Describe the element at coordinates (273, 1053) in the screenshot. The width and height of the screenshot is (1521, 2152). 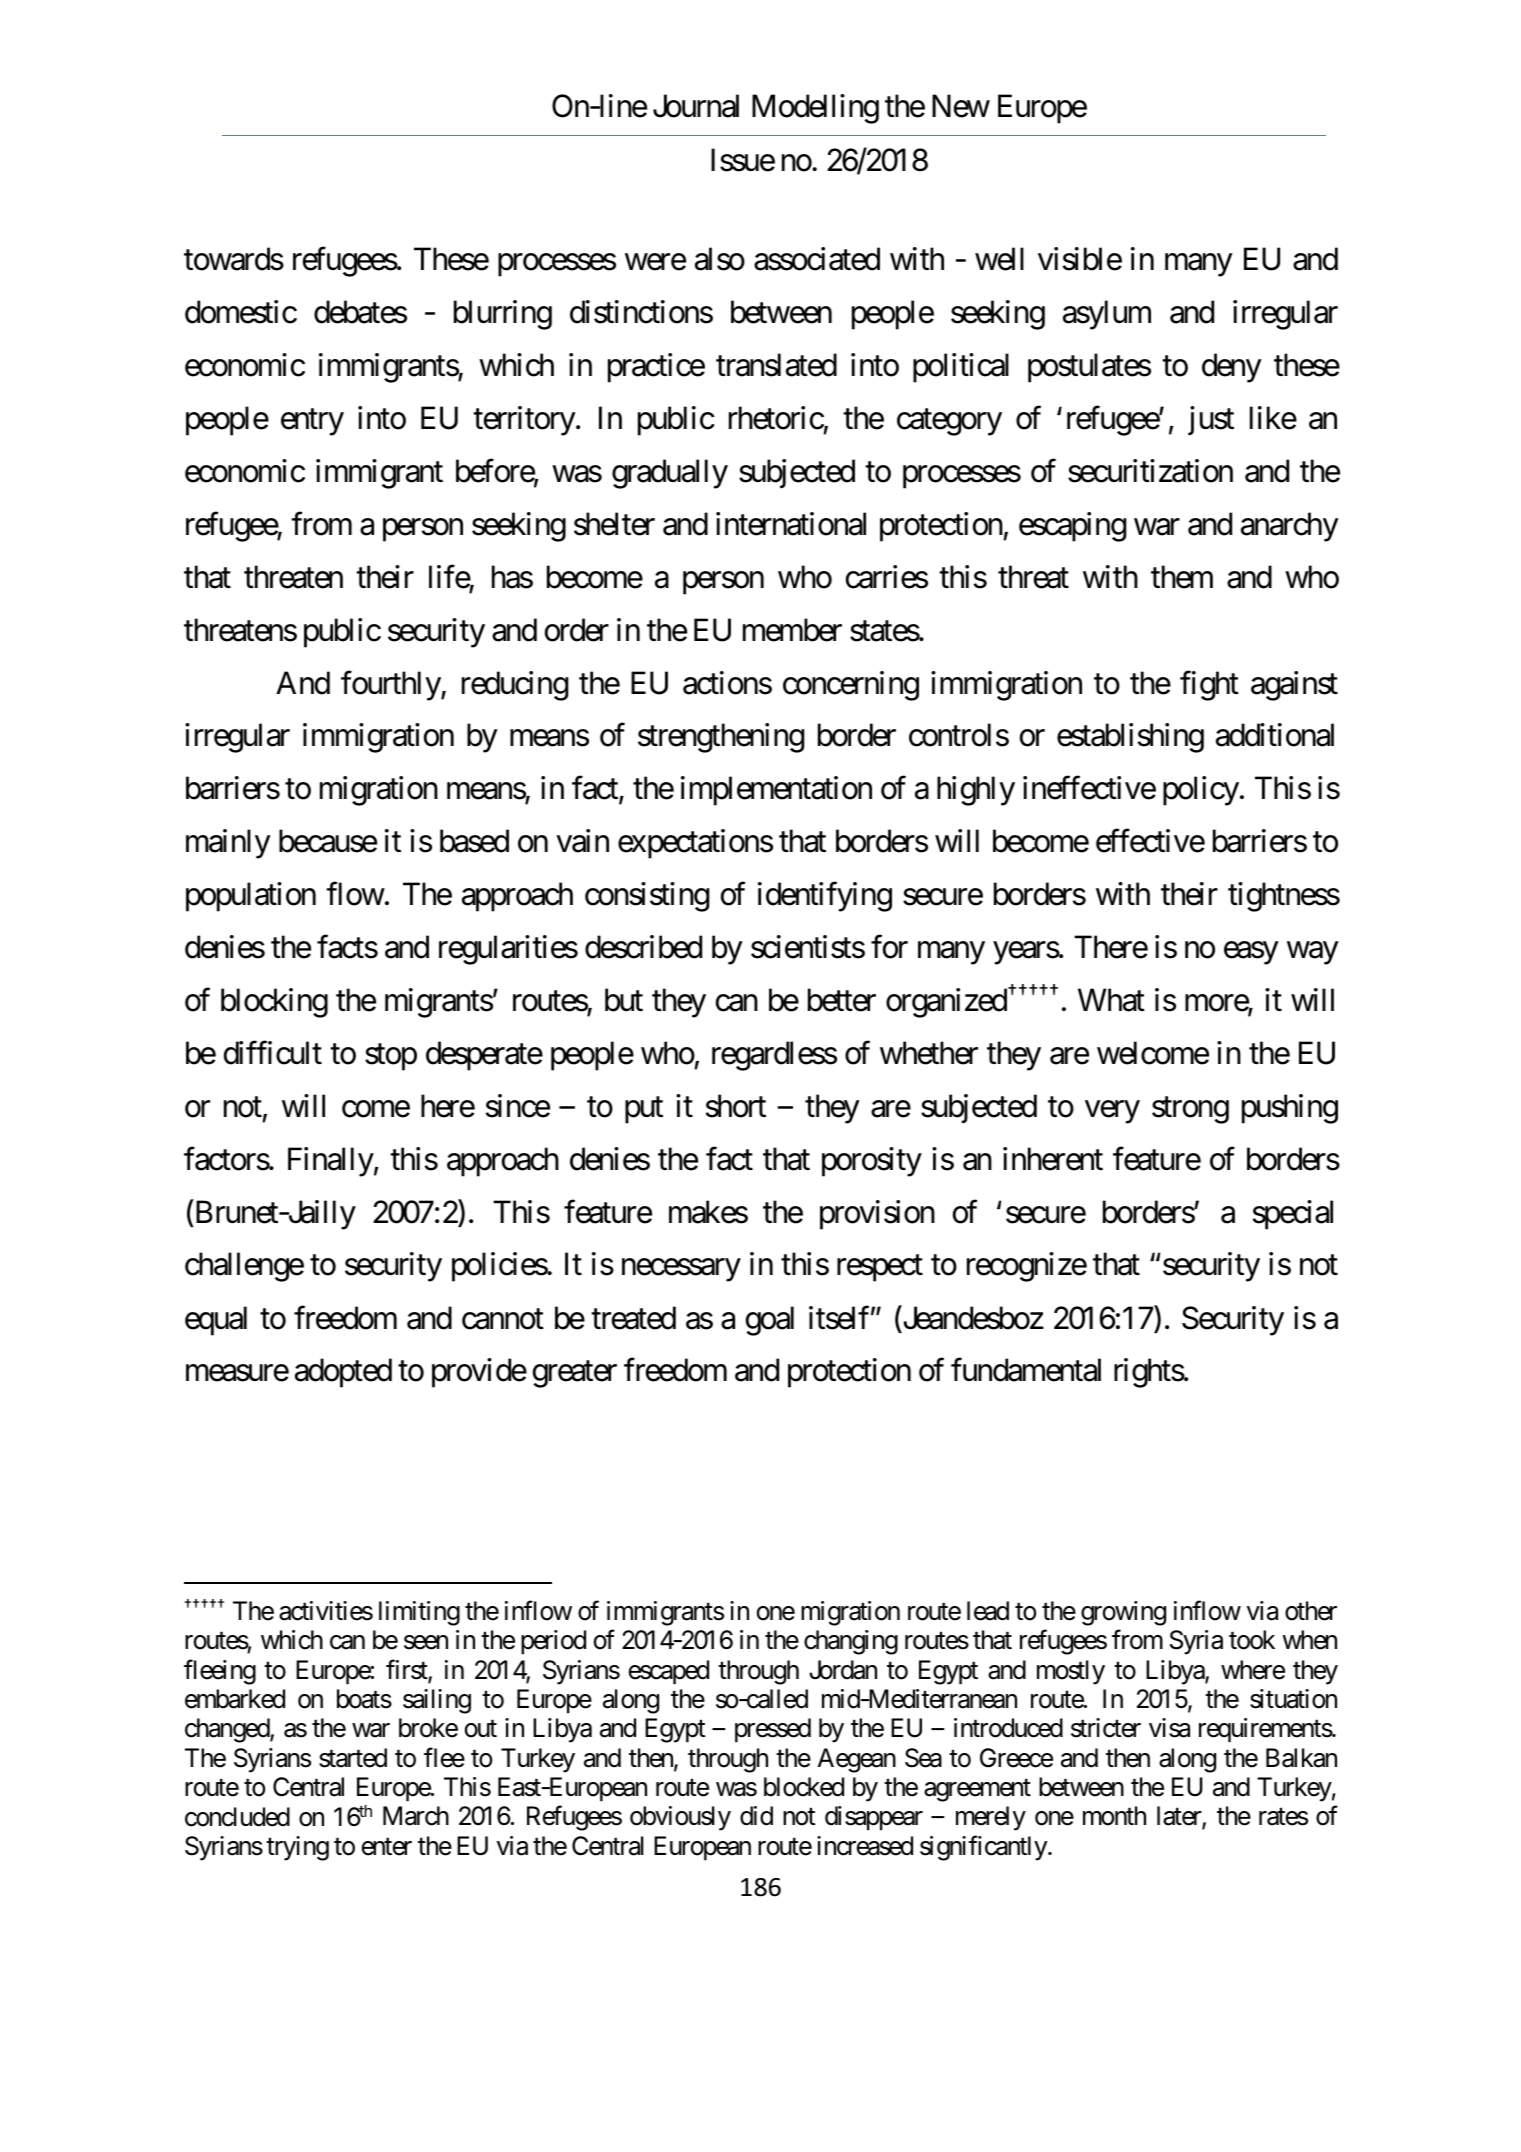
I see `difficult` at that location.
